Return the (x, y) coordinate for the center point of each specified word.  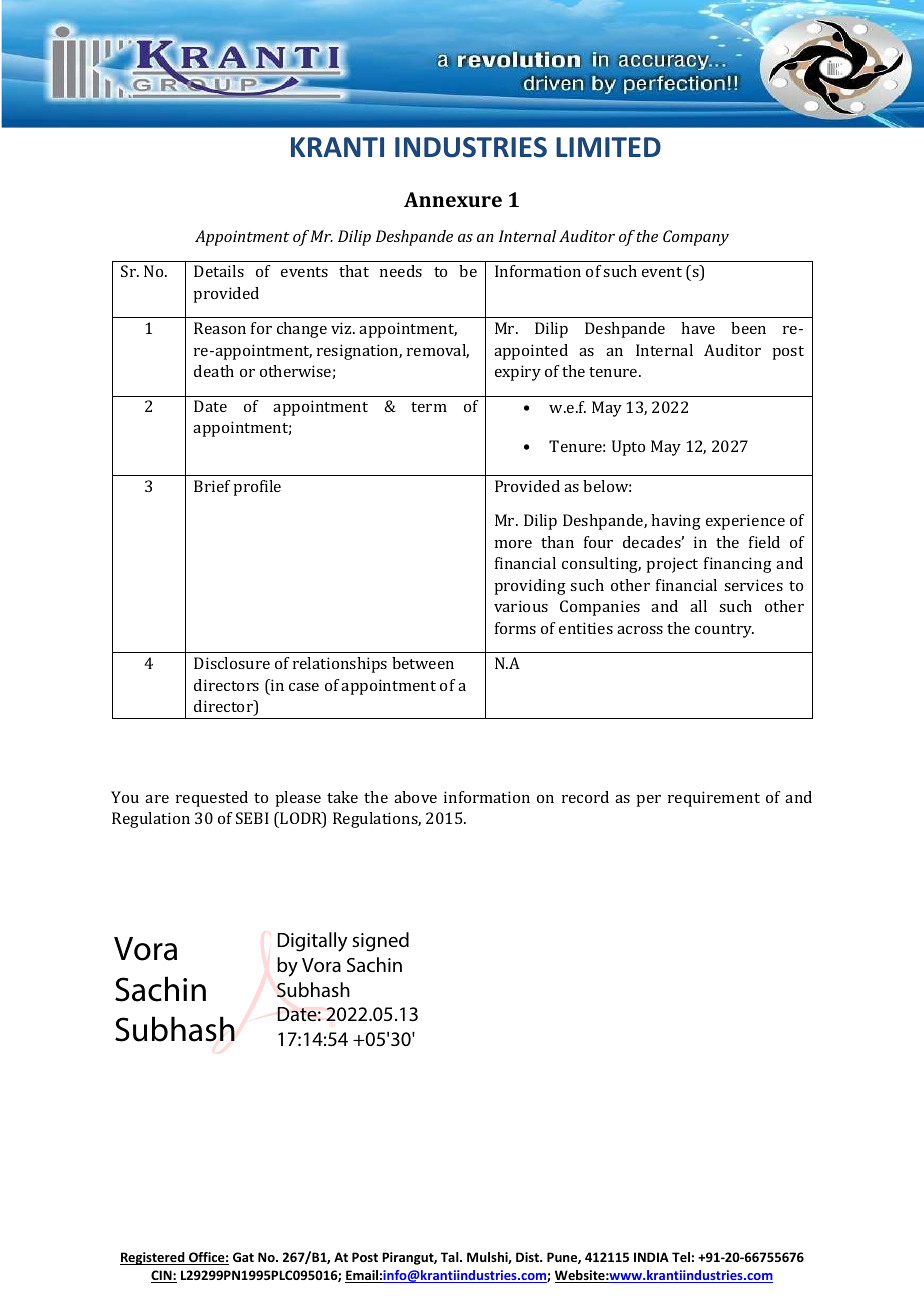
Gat (243, 1257)
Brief (212, 486)
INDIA (651, 1257)
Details (219, 271)
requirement (714, 799)
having (676, 522)
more (513, 544)
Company (696, 238)
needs (401, 271)
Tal (451, 1257)
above (415, 797)
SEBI (252, 818)
